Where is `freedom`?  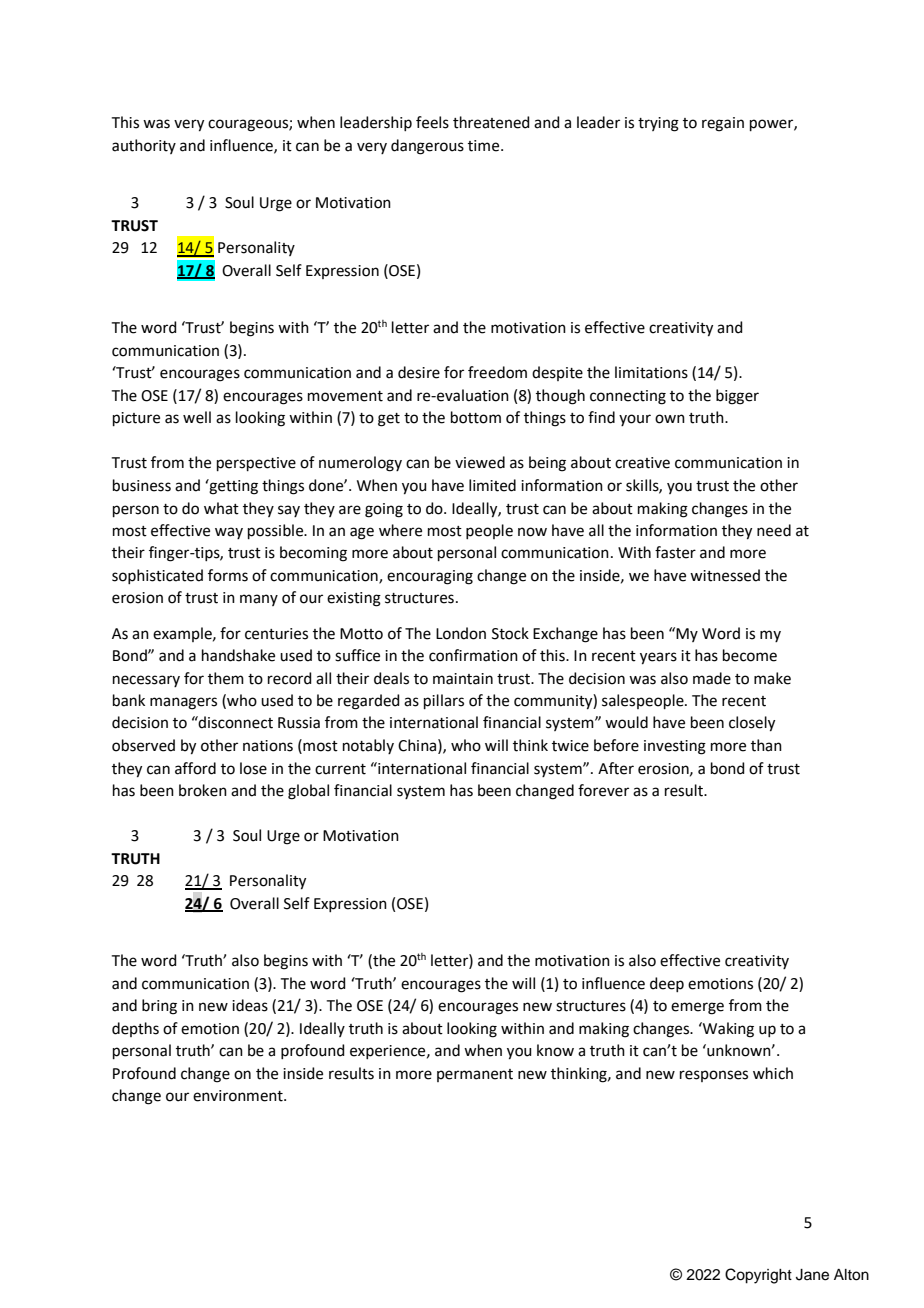
freedom is located at coordinates (497, 372).
